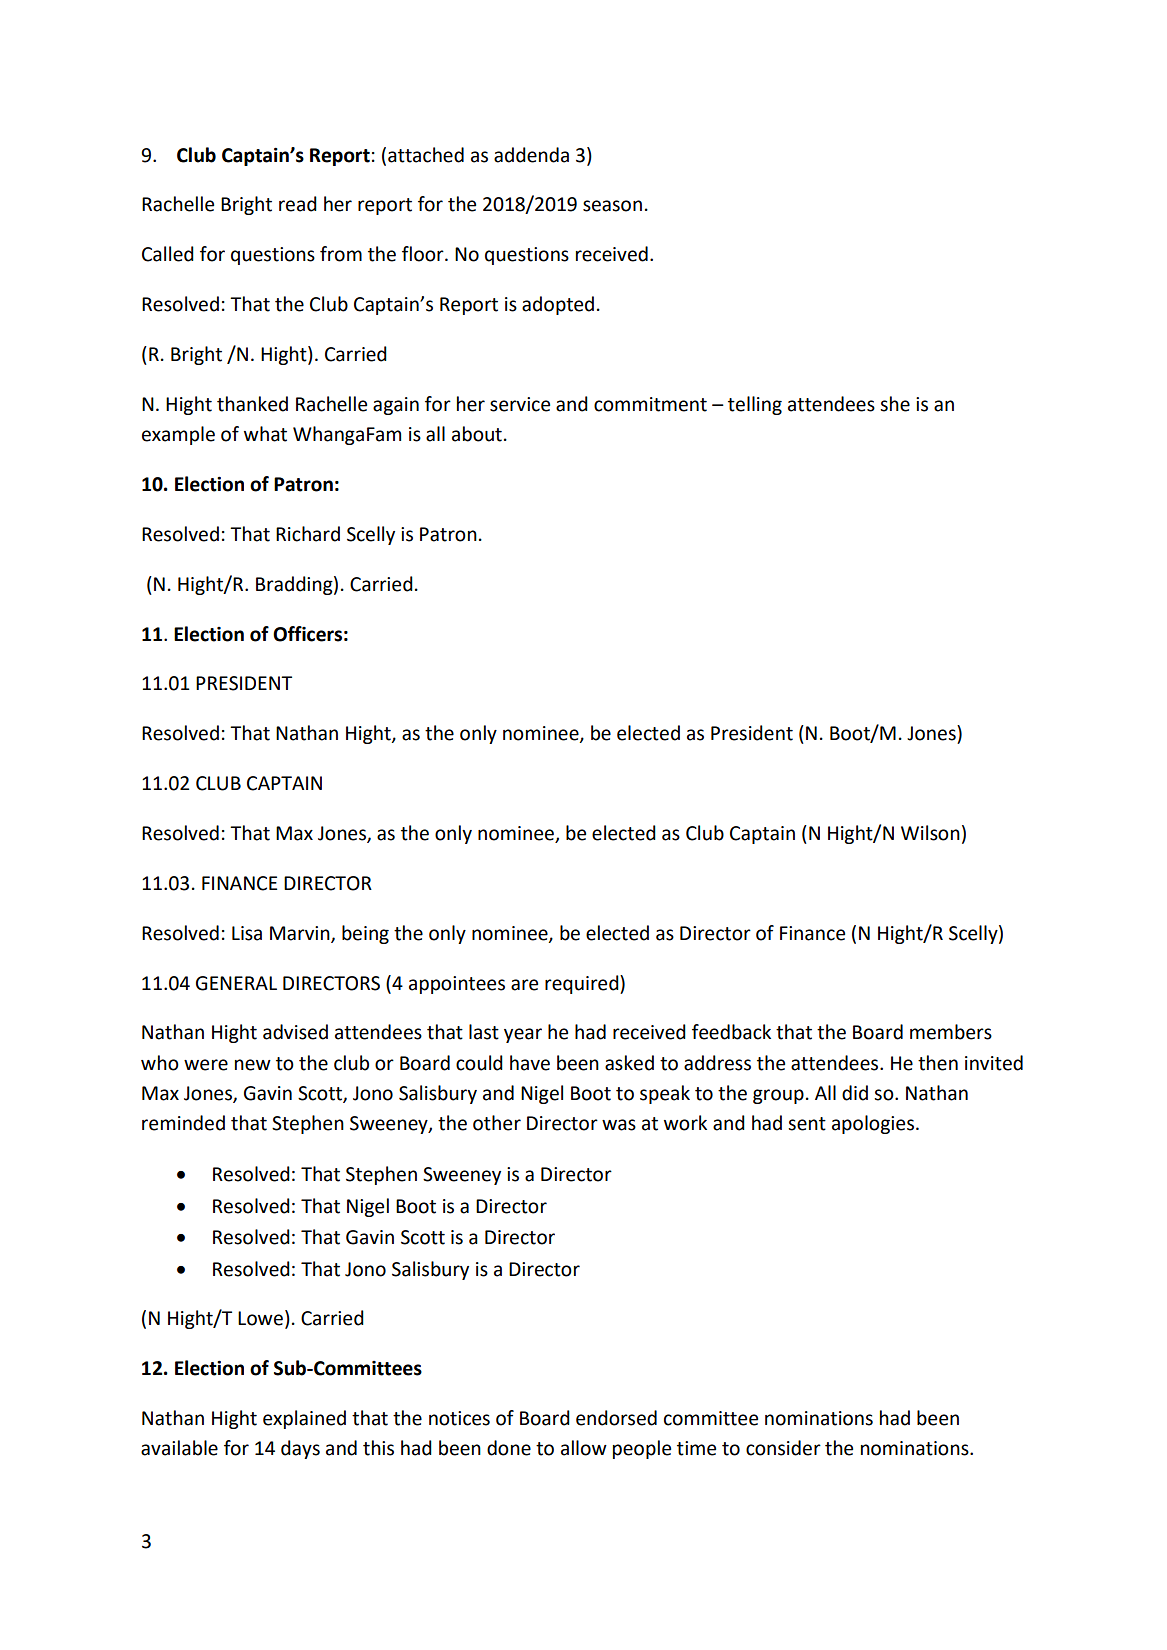 This image has height=1650, width=1167. Describe the element at coordinates (304, 1419) in the image. I see `explained` at that location.
